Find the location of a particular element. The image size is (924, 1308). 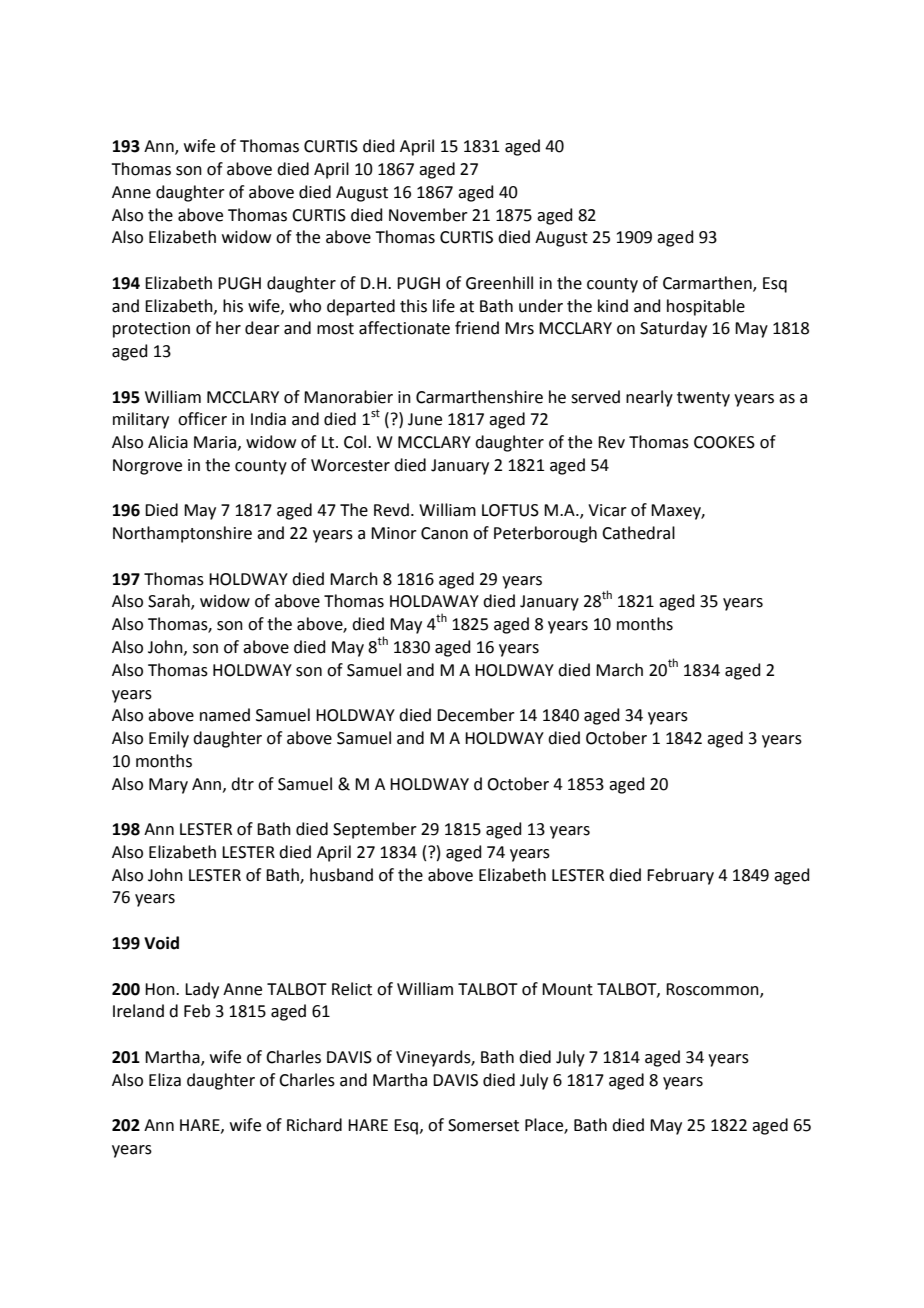

Alicia is located at coordinates (168, 442).
